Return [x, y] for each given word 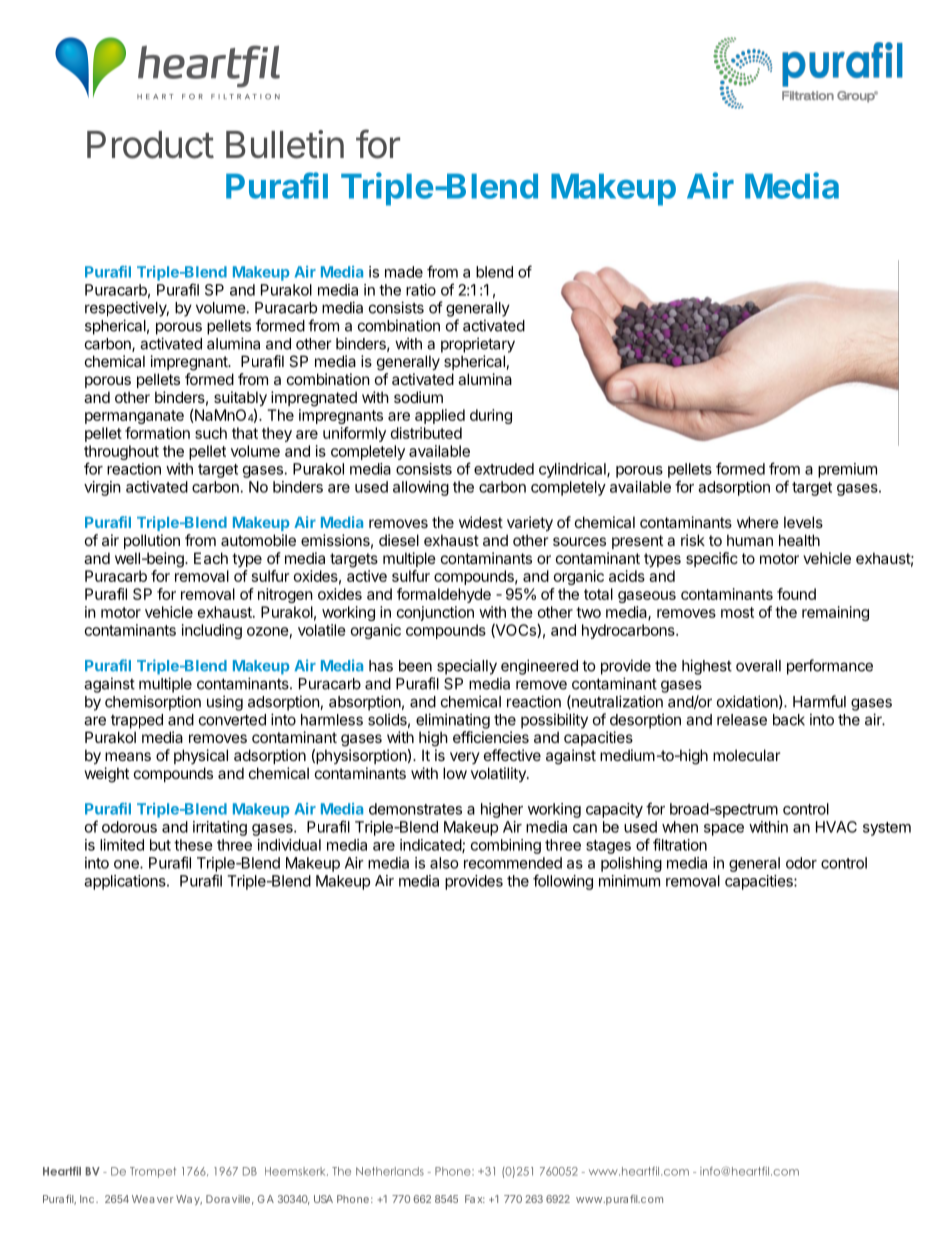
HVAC [836, 827]
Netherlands [390, 1171]
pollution [152, 541]
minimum [629, 881]
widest [481, 522]
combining [506, 846]
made [404, 272]
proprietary [478, 345]
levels [803, 522]
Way [189, 1200]
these [193, 845]
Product [150, 145]
